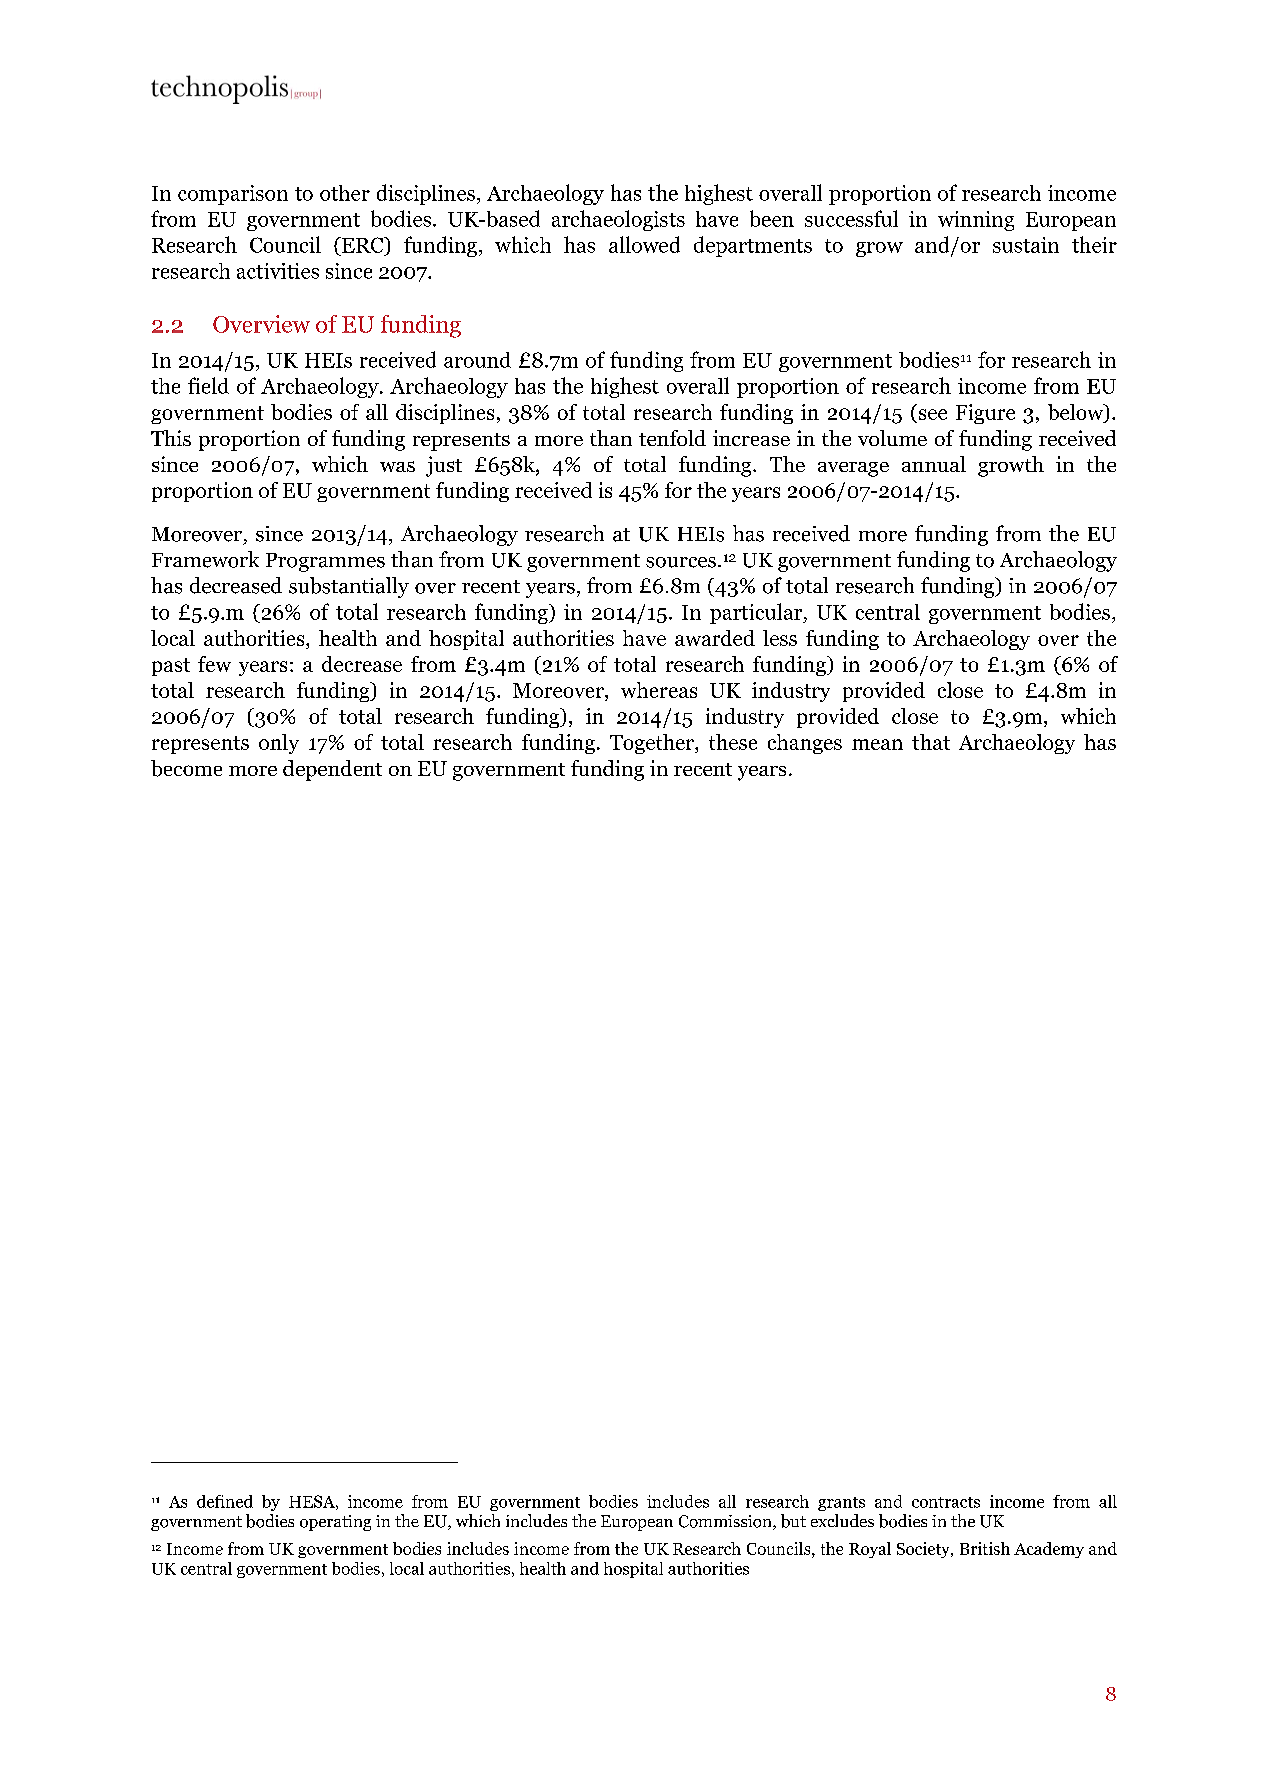  What do you see at coordinates (659, 690) in the screenshot?
I see `whereas` at bounding box center [659, 690].
